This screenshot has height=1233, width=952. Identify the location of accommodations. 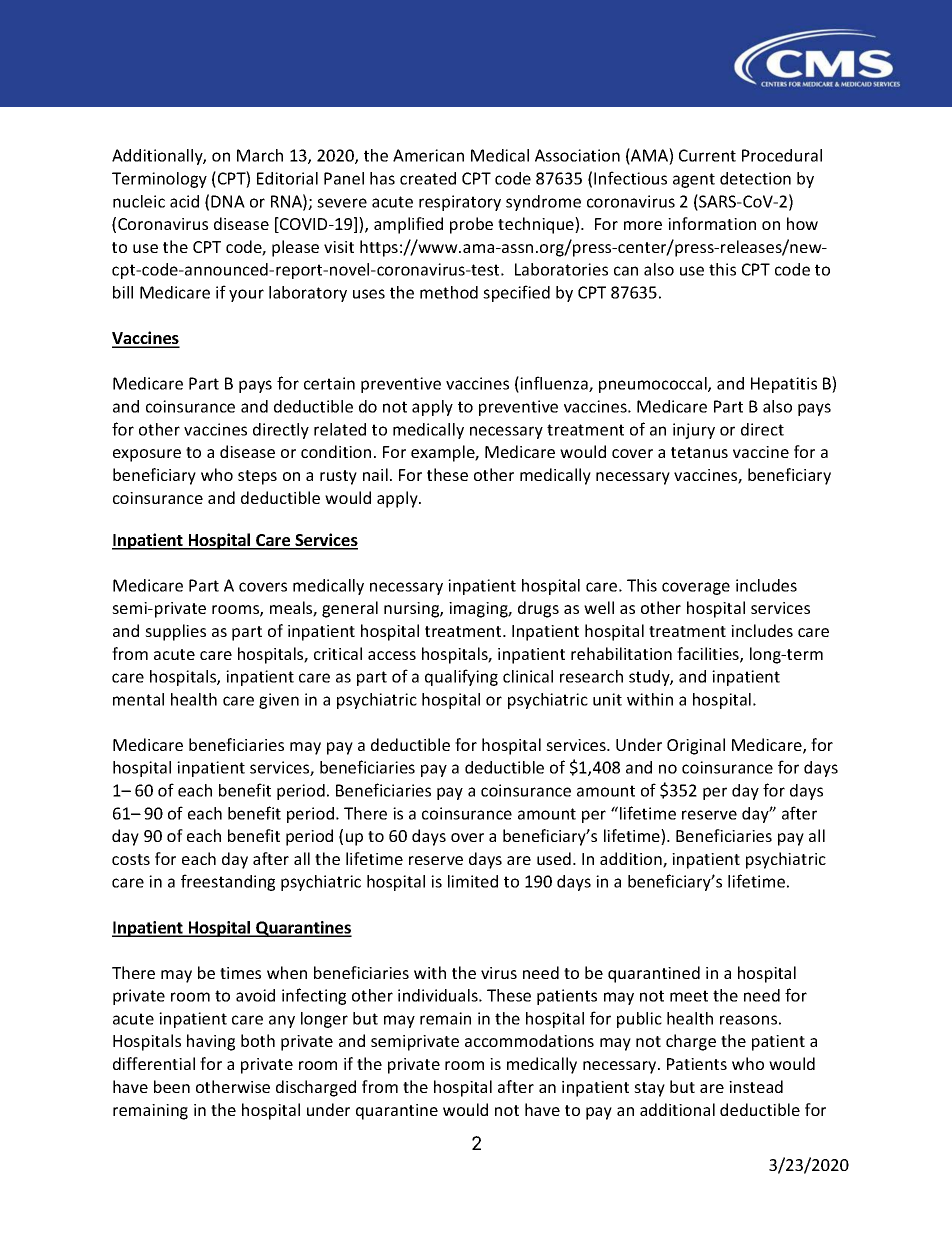
(529, 1040).
